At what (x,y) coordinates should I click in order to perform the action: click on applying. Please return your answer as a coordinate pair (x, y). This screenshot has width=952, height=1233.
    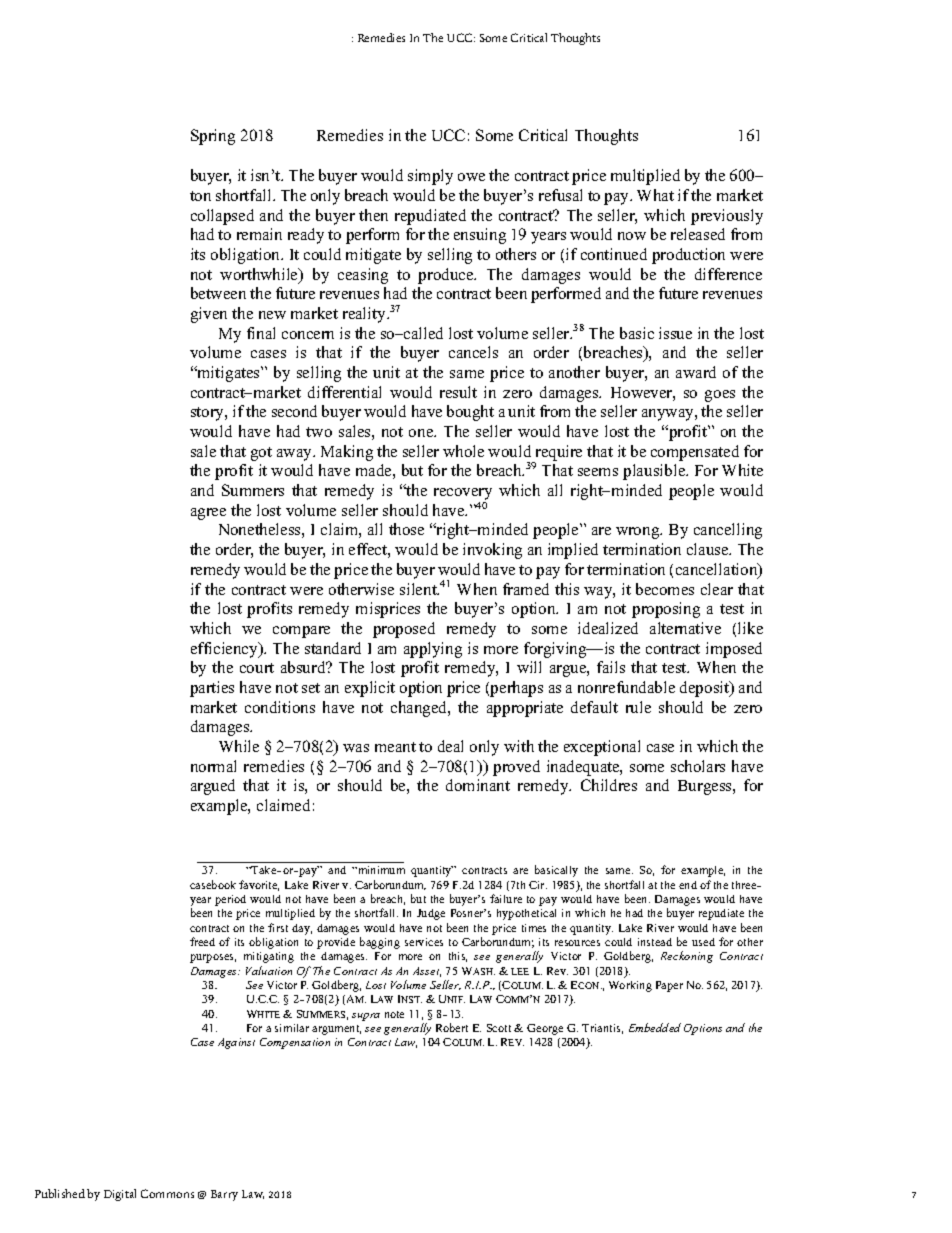
    Looking at the image, I should click on (433, 650).
